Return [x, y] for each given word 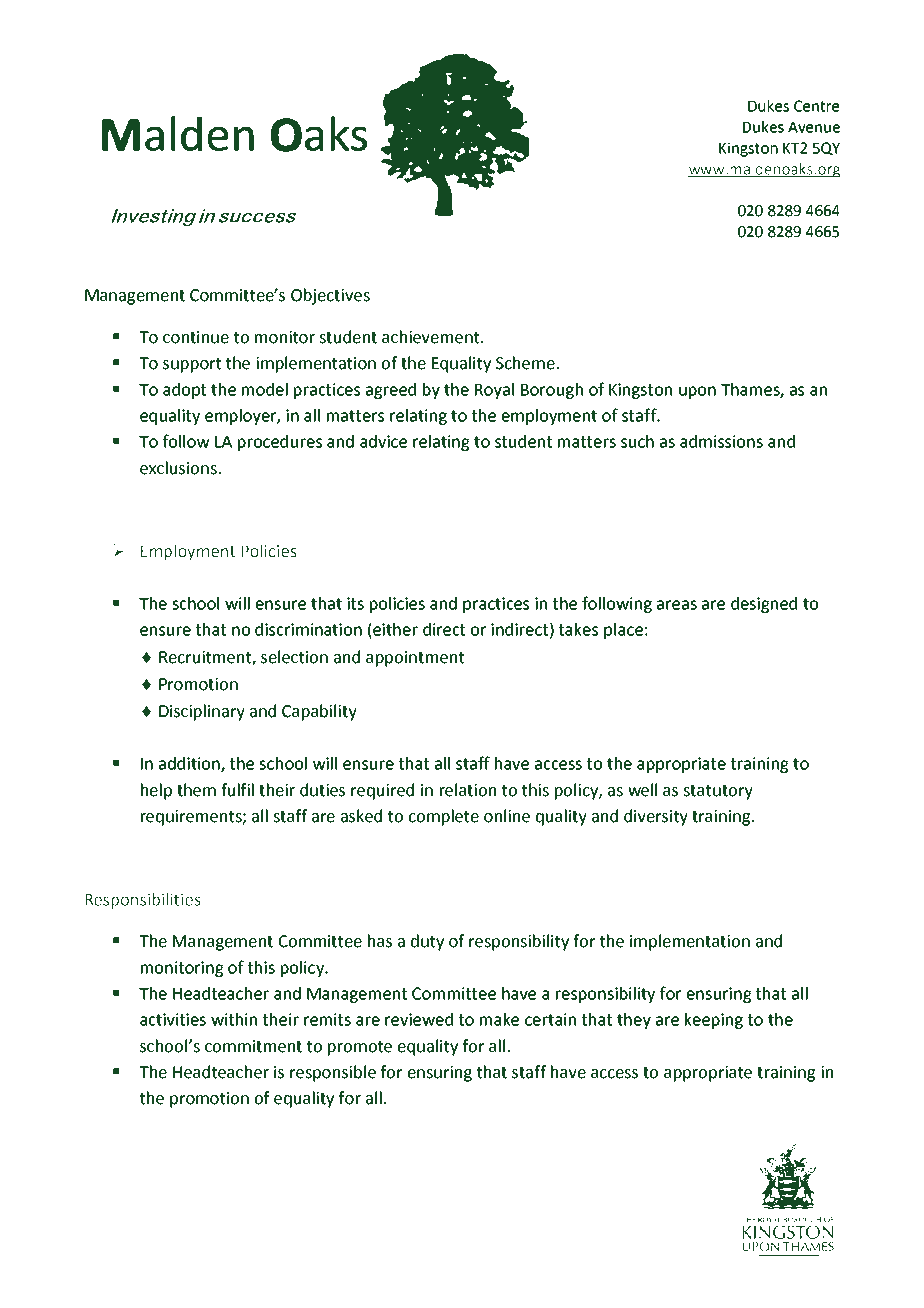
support [192, 365]
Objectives [330, 296]
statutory [718, 792]
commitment [253, 1046]
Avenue [814, 127]
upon [697, 392]
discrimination [308, 629]
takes [578, 629]
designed [764, 605]
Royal [494, 391]
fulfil [237, 790]
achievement [432, 337]
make [499, 1019]
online [507, 816]
